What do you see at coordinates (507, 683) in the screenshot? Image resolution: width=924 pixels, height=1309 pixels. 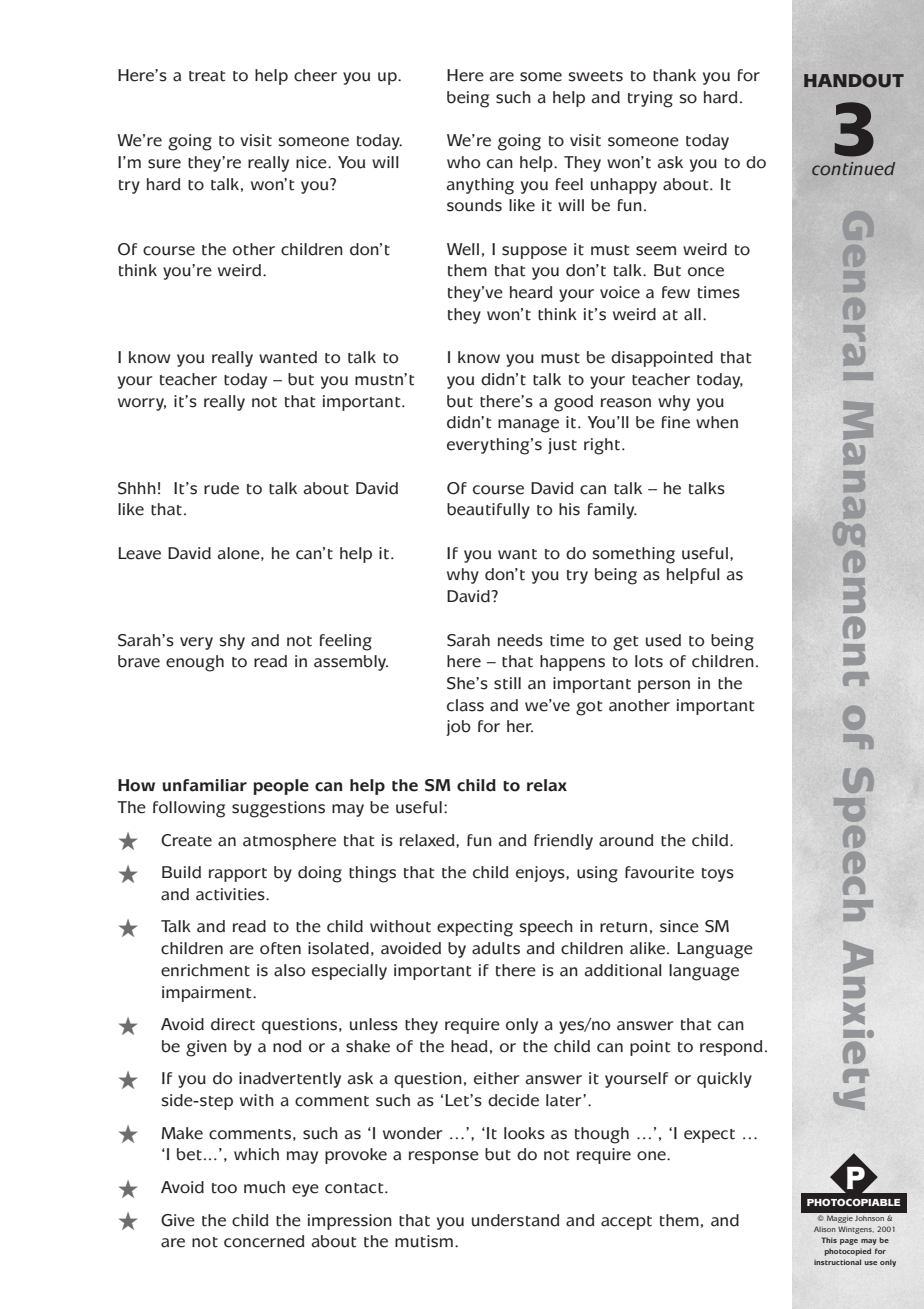 I see `still` at bounding box center [507, 683].
